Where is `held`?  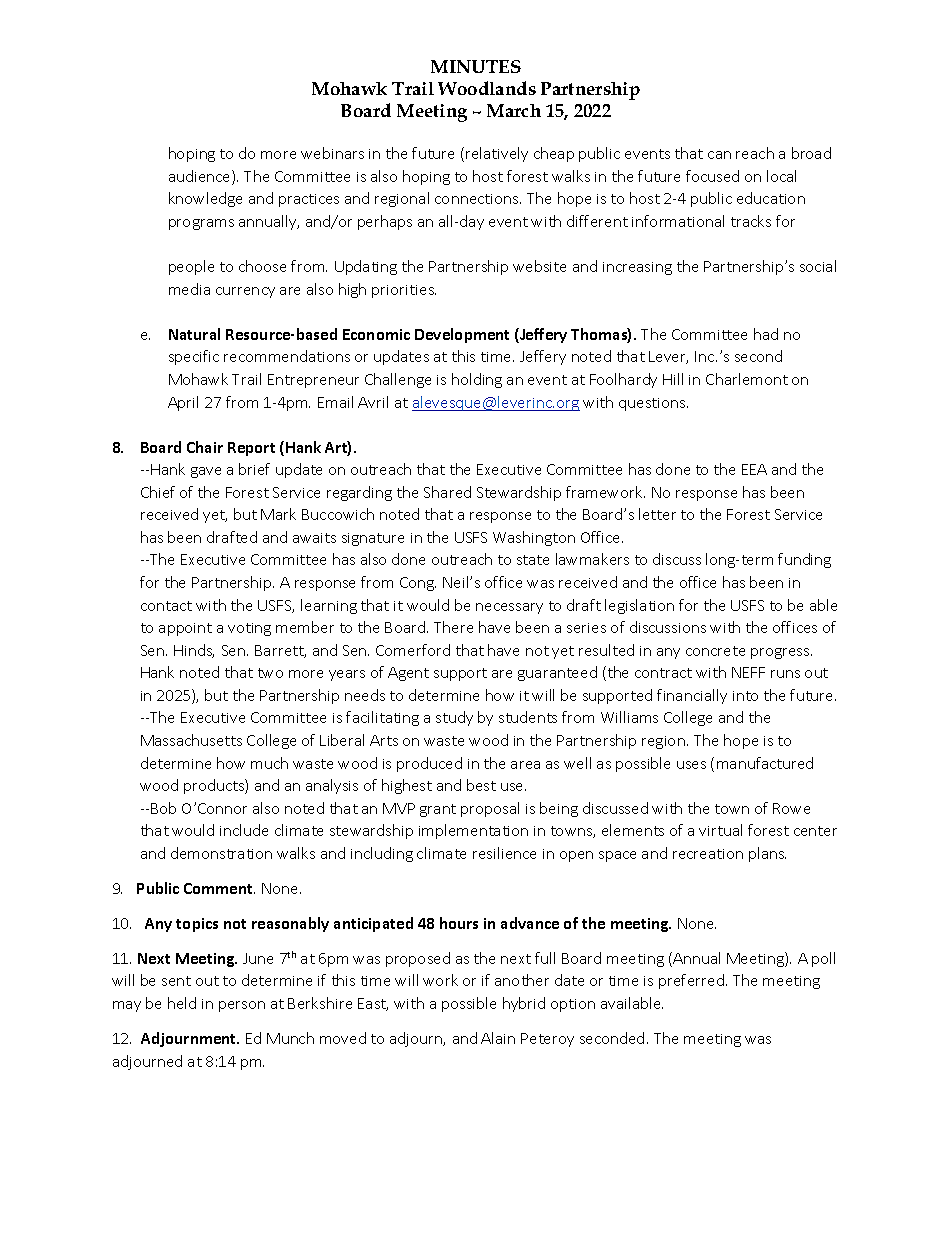 held is located at coordinates (182, 1003).
